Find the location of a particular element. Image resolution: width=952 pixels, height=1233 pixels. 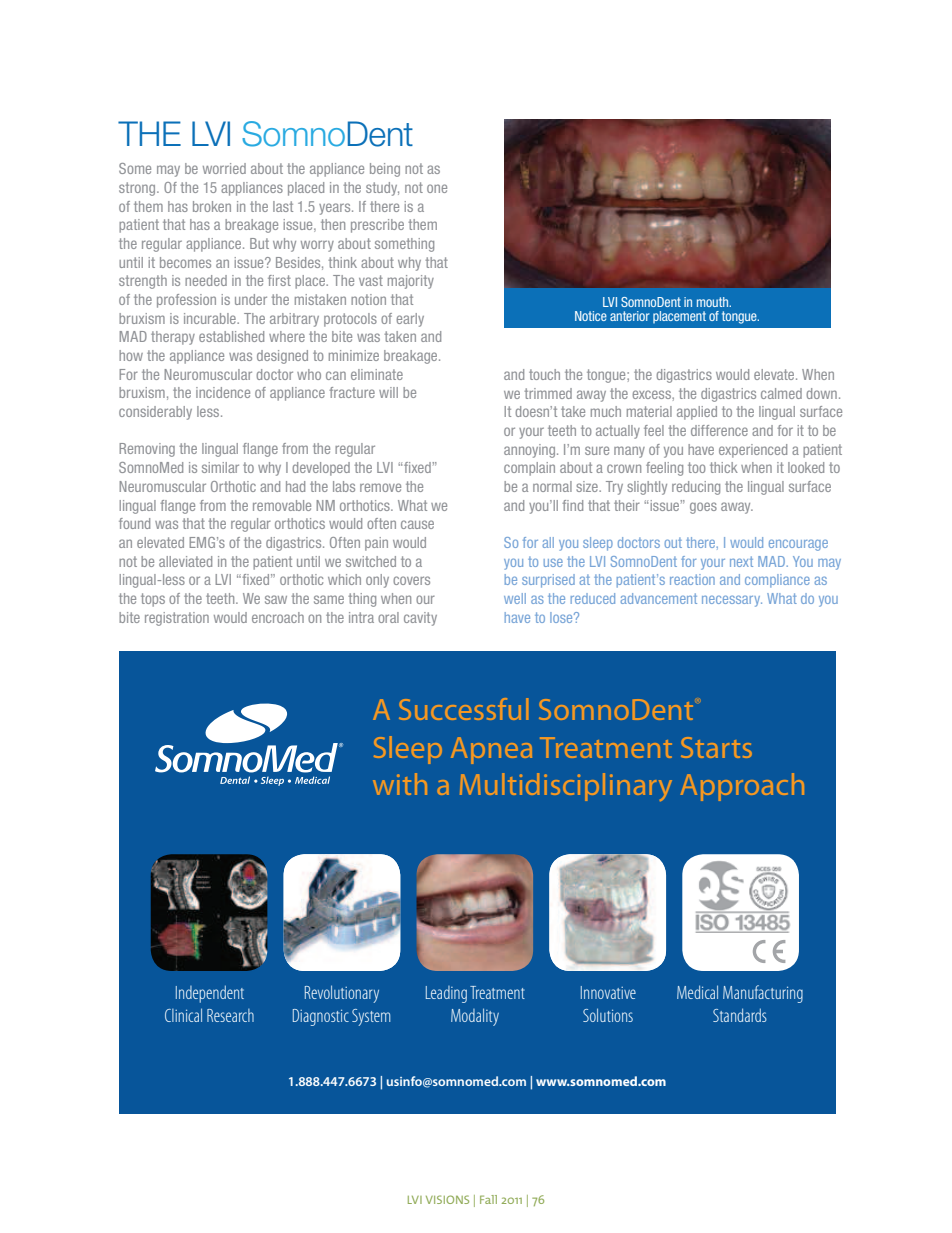

registration is located at coordinates (177, 619).
